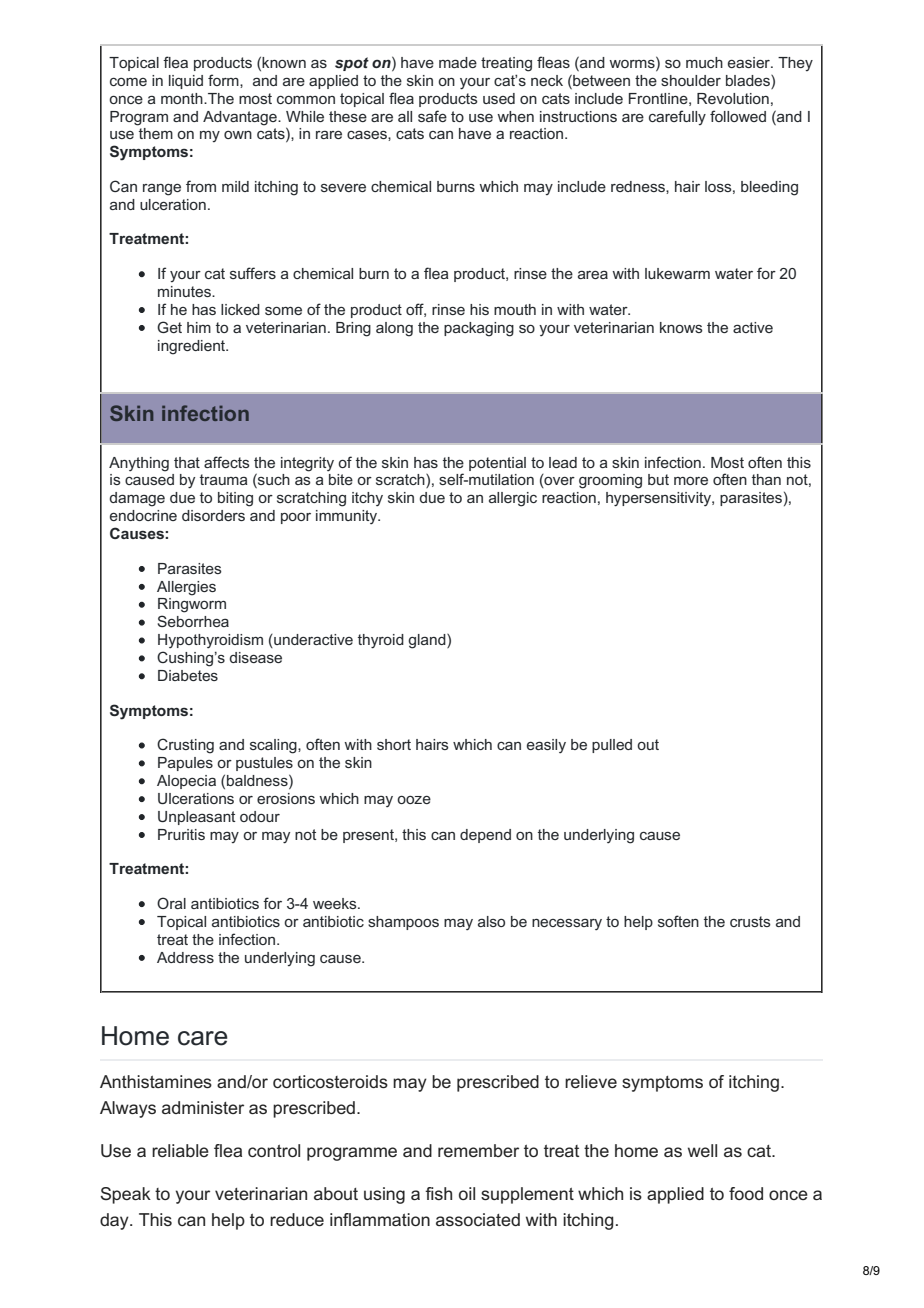 This image has height=1308, width=924. I want to click on reliable, so click(180, 1150).
